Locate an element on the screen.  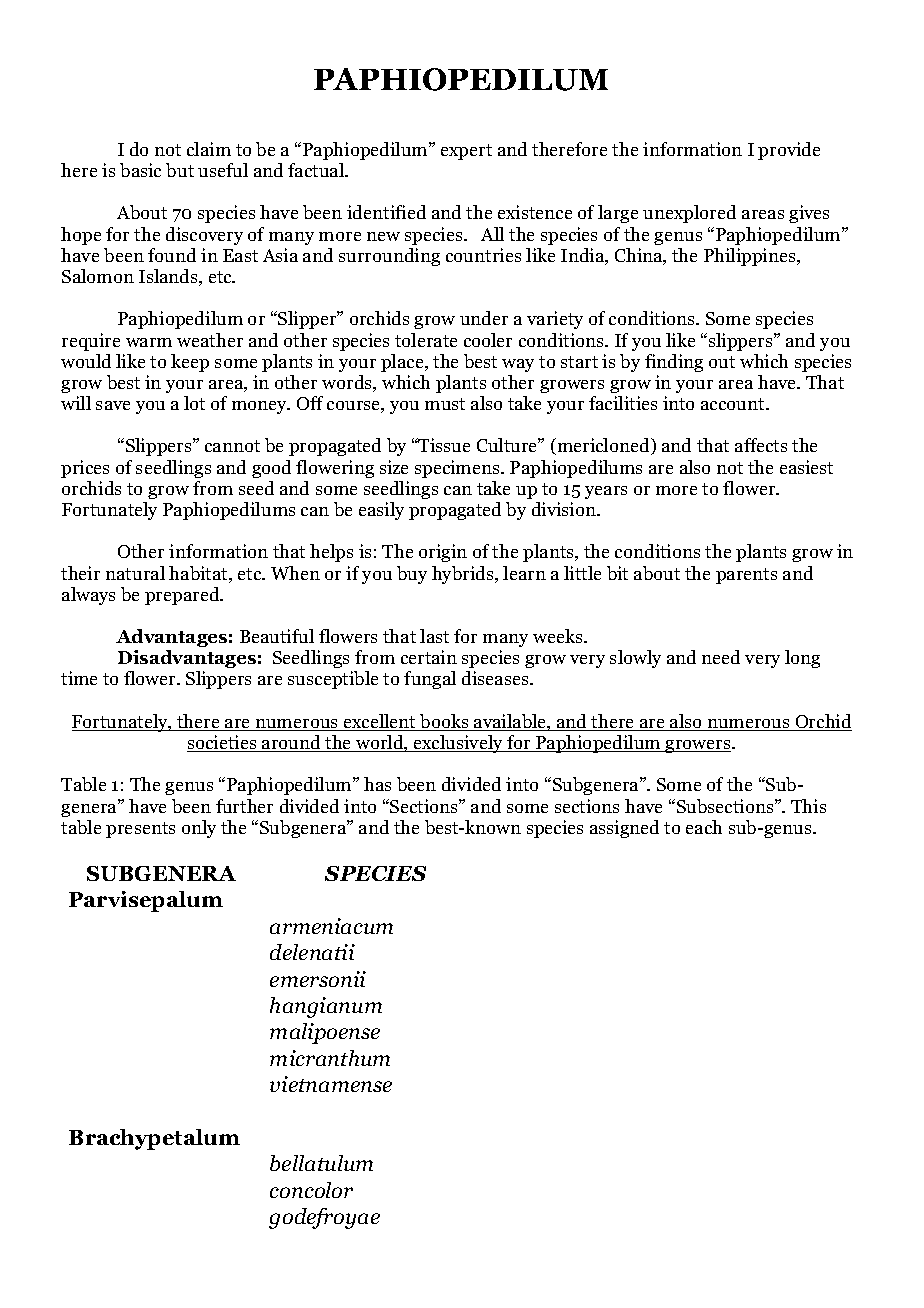
each is located at coordinates (704, 827).
